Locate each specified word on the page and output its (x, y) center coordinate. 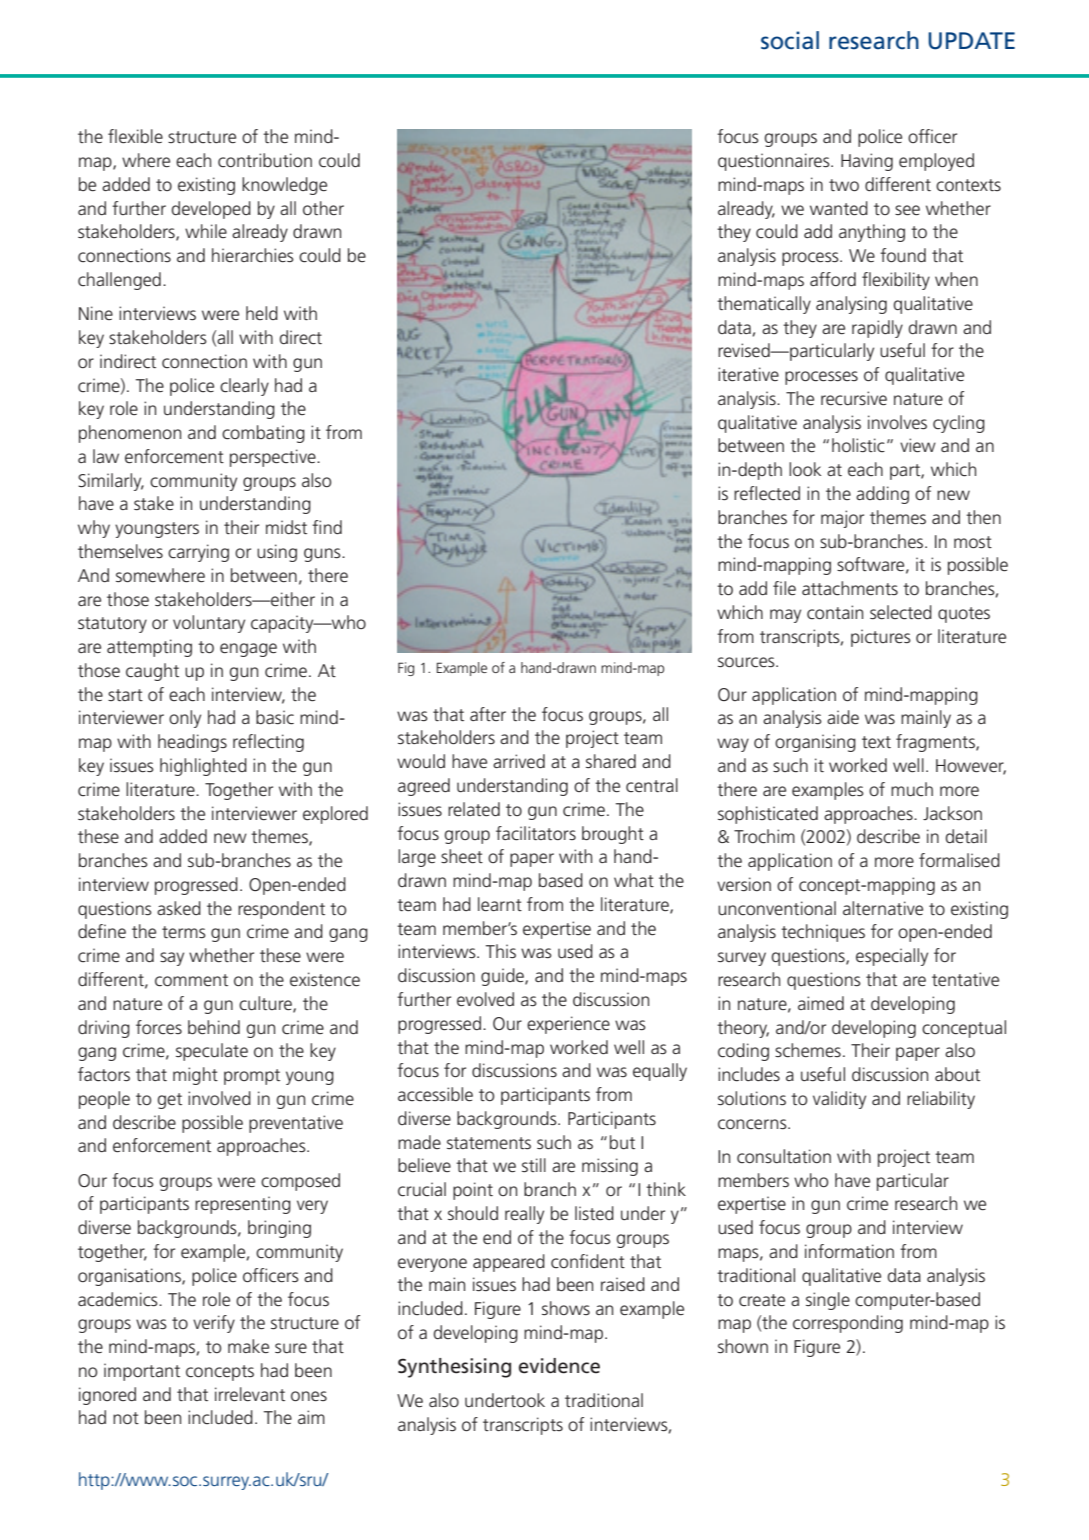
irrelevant (250, 1394)
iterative (748, 374)
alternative (883, 908)
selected (901, 612)
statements (489, 1143)
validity (839, 1100)
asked (179, 908)
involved (219, 1098)
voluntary (209, 624)
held (262, 313)
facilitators (536, 833)
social (790, 40)
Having (867, 162)
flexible (135, 136)
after (488, 714)
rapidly (877, 329)
